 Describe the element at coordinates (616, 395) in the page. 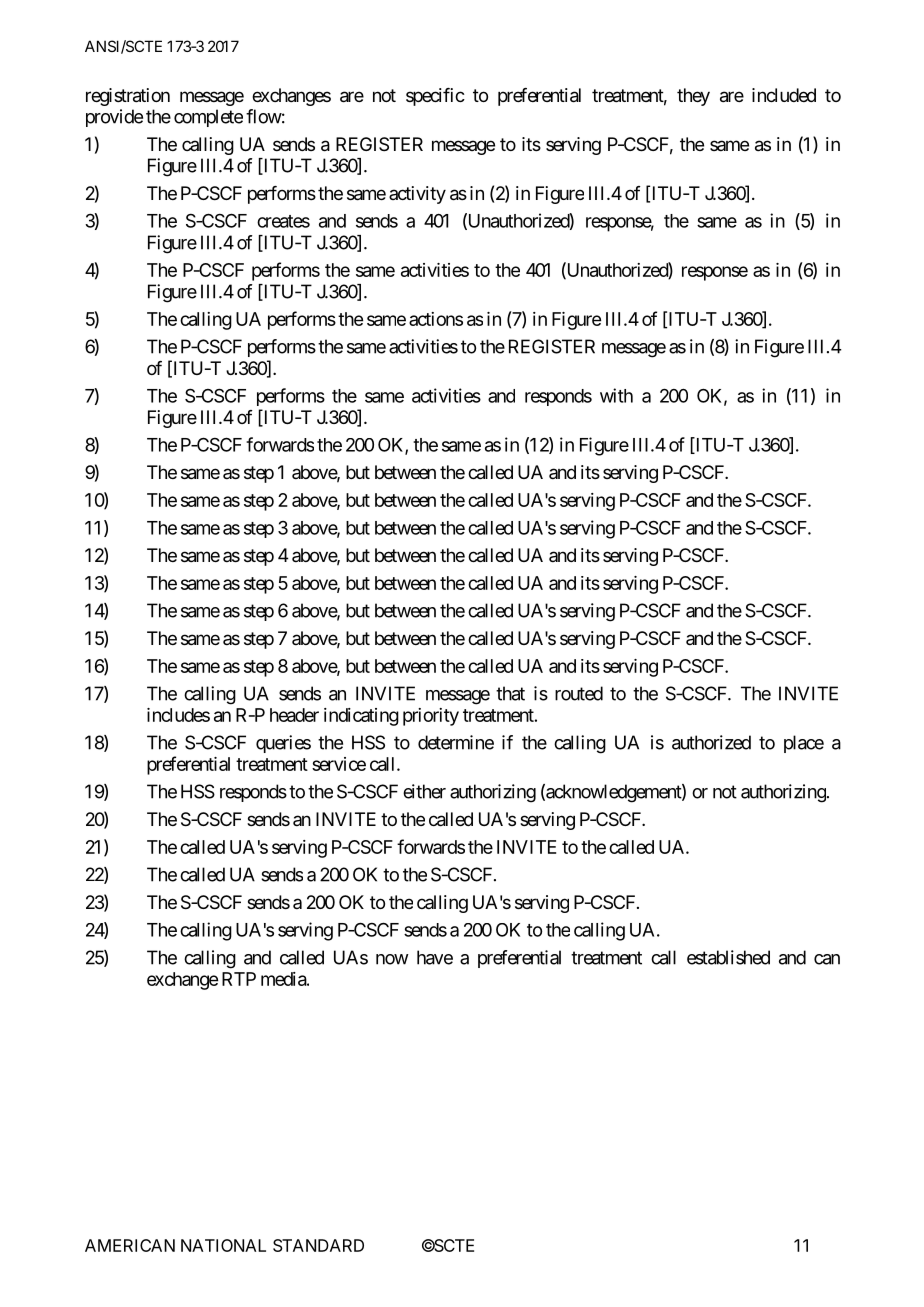

I see `with` at that location.
